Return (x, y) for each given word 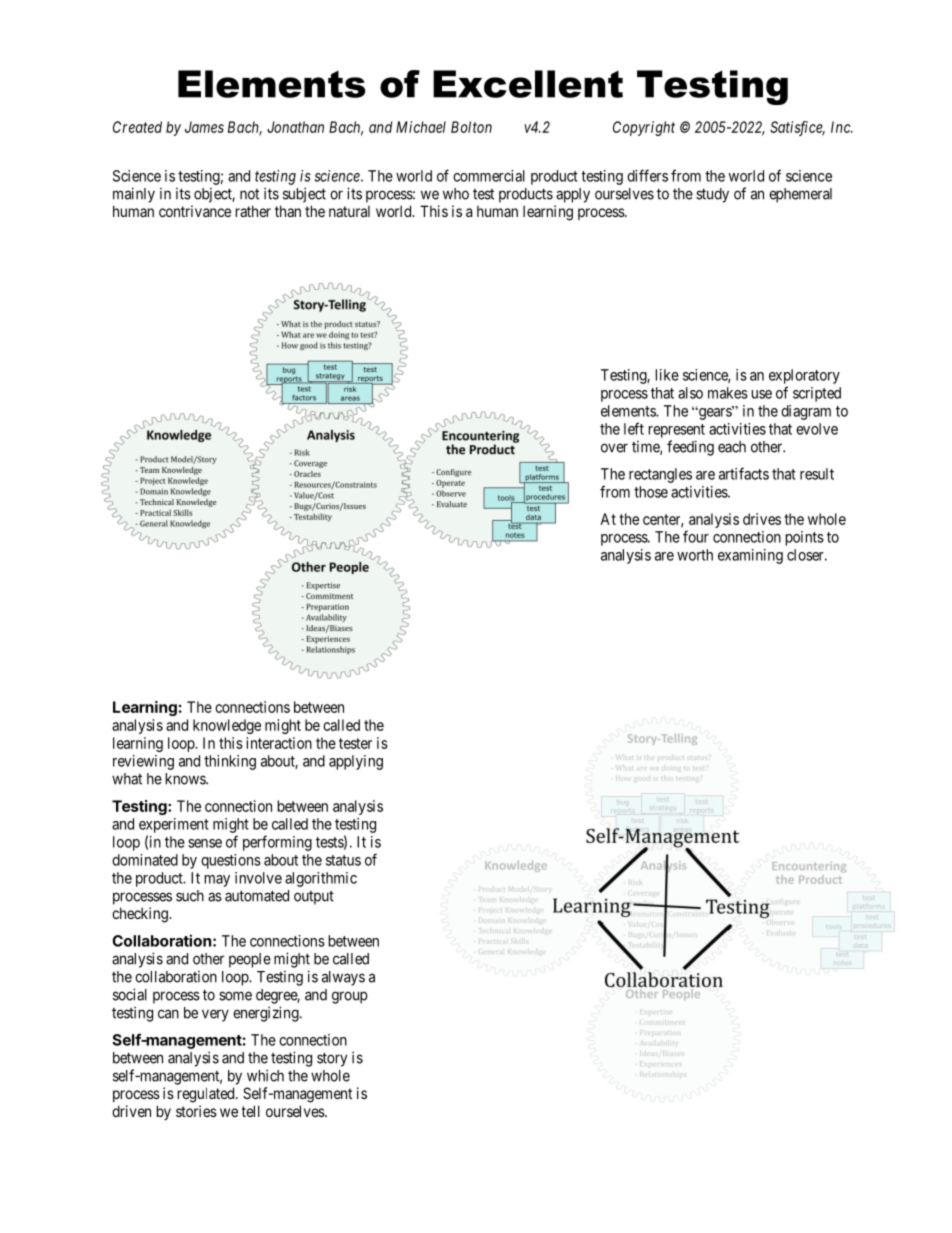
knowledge (227, 726)
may (217, 881)
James (204, 127)
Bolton (471, 127)
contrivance (195, 211)
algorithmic (321, 879)
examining (750, 556)
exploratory (804, 376)
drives (762, 519)
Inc (841, 127)
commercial (489, 176)
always (343, 978)
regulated (207, 1095)
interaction (279, 743)
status (343, 860)
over (614, 448)
